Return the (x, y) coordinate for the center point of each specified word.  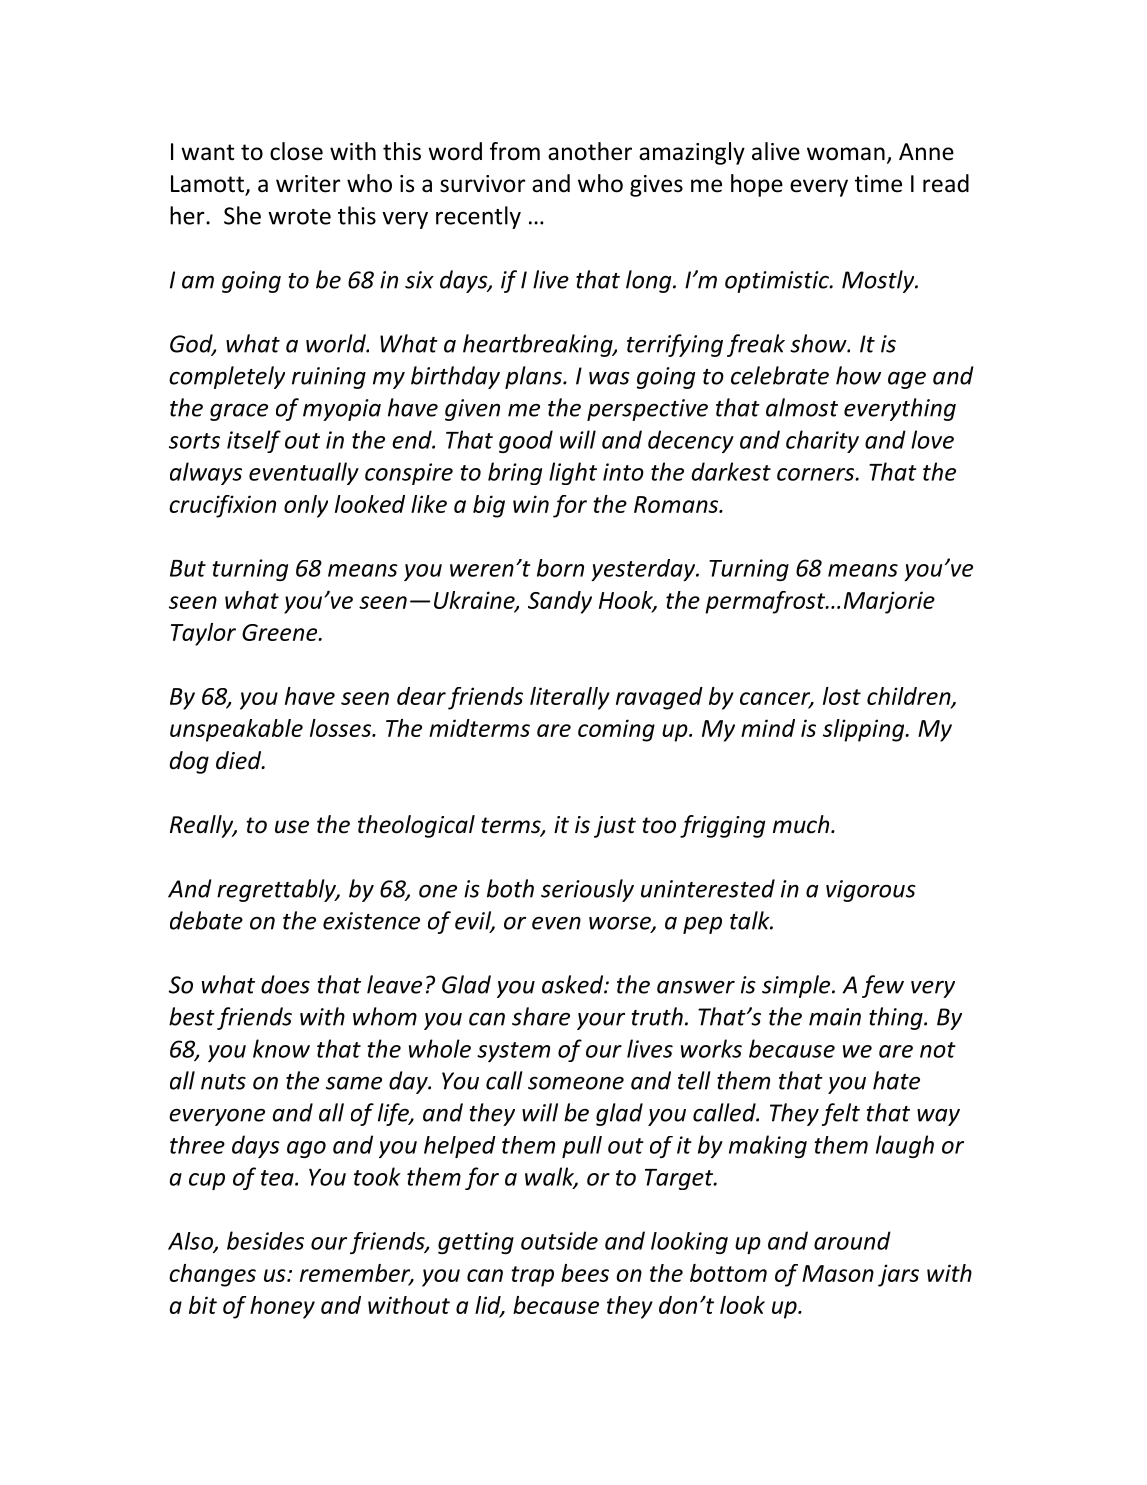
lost (842, 696)
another (590, 151)
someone (576, 1083)
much (802, 824)
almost (802, 407)
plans (534, 377)
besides (265, 1240)
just (615, 827)
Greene (281, 632)
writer (308, 184)
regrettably (278, 890)
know (281, 1048)
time (878, 184)
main (835, 1017)
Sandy (560, 602)
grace (239, 412)
